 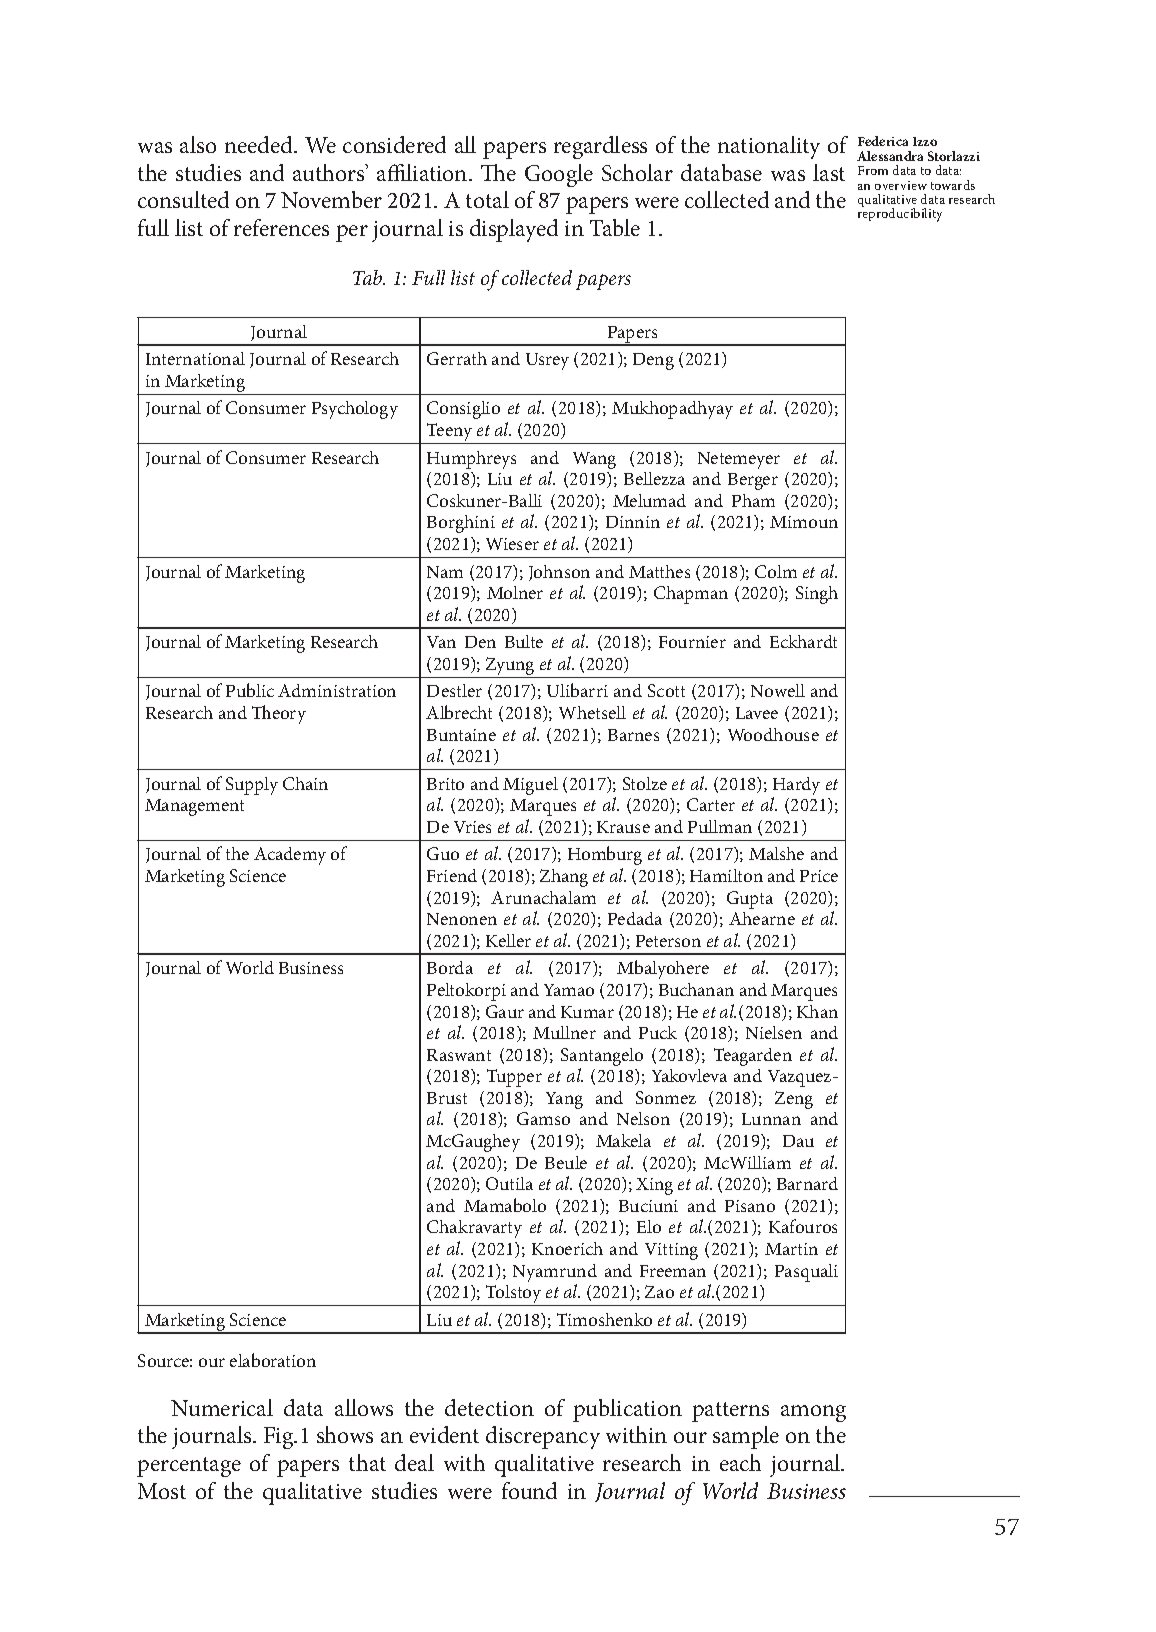 What do you see at coordinates (530, 786) in the screenshot?
I see `Miguel` at bounding box center [530, 786].
